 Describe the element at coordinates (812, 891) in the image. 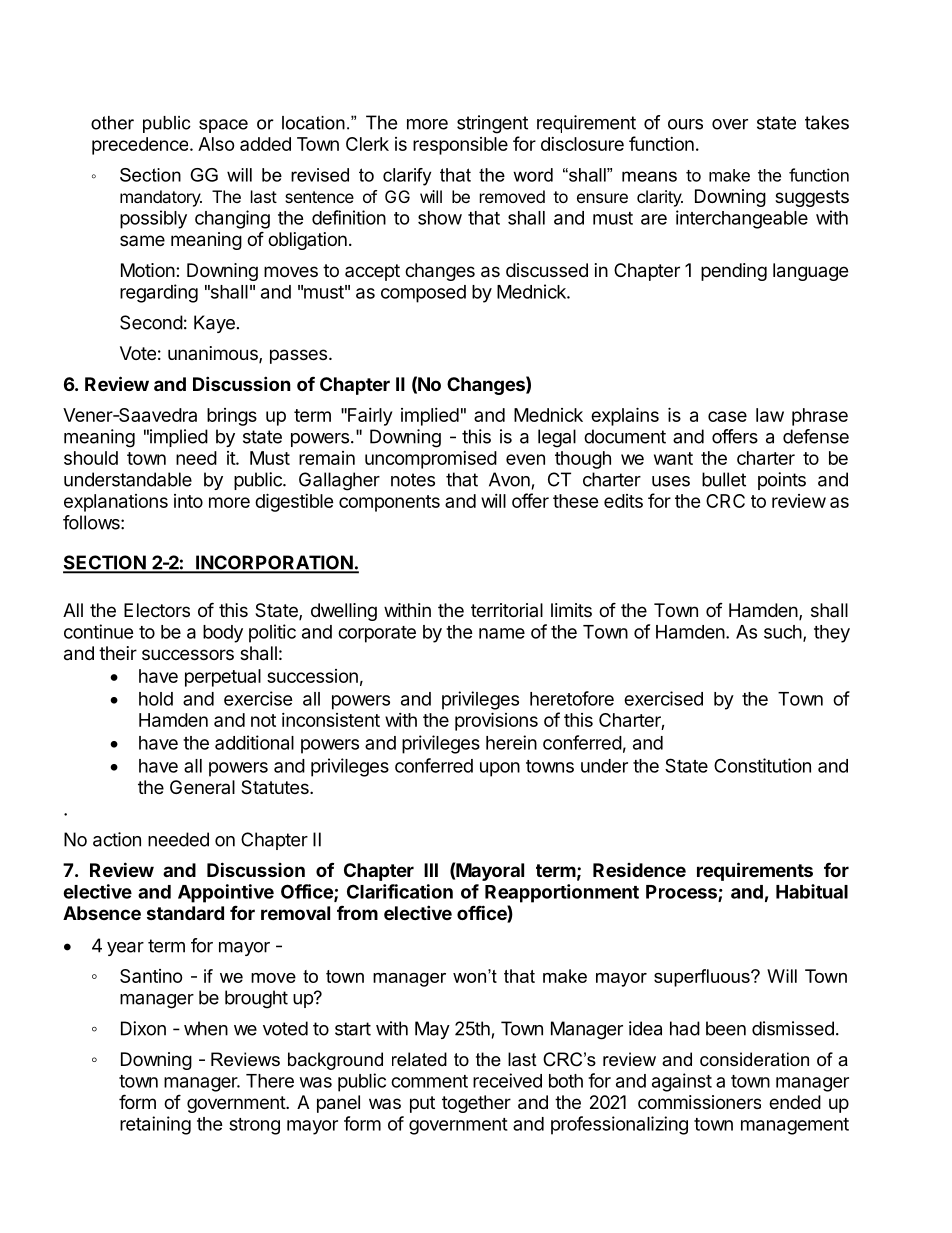

I see `Habitual` at that location.
